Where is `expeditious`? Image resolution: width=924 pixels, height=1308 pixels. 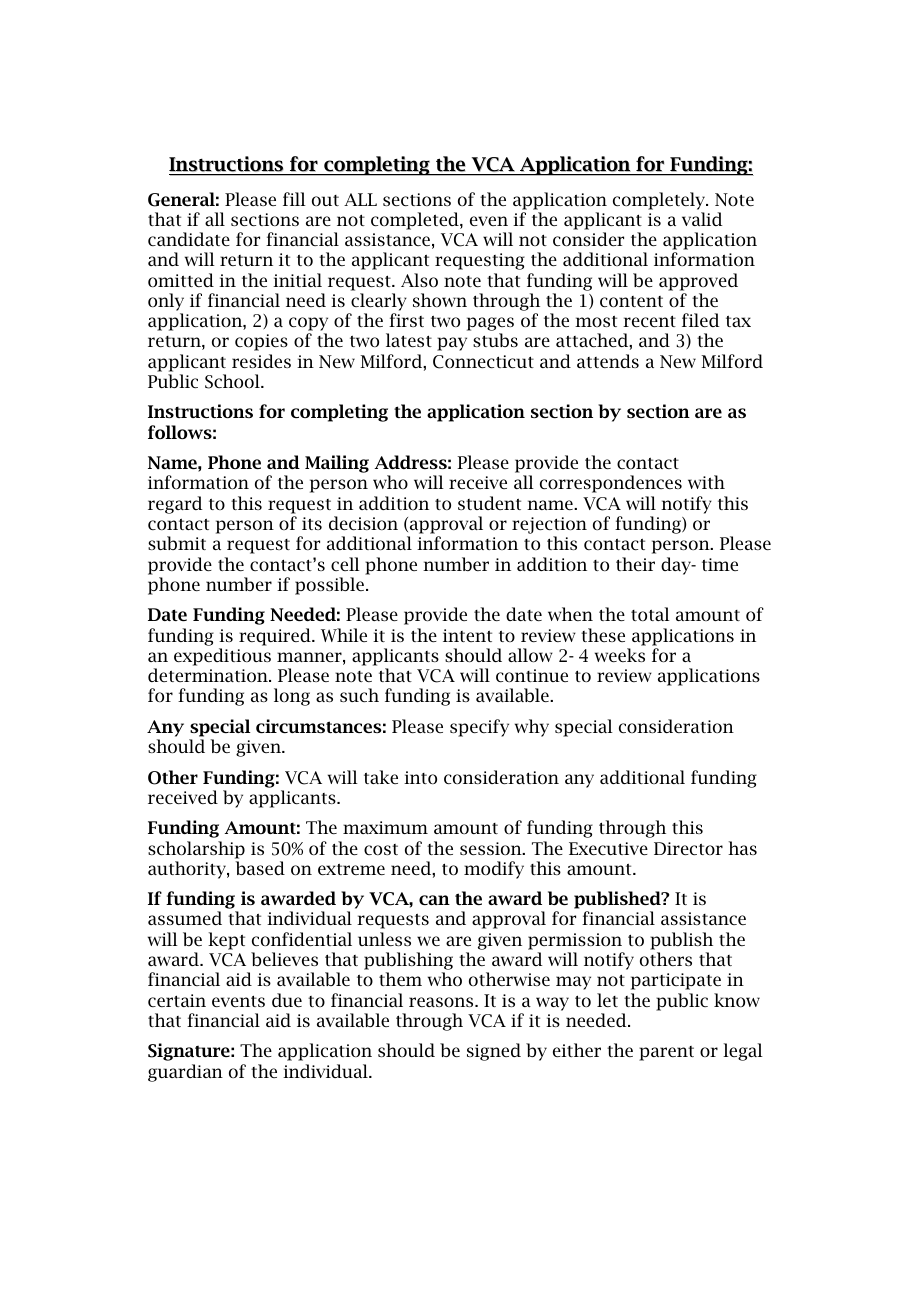 expeditious is located at coordinates (222, 657).
